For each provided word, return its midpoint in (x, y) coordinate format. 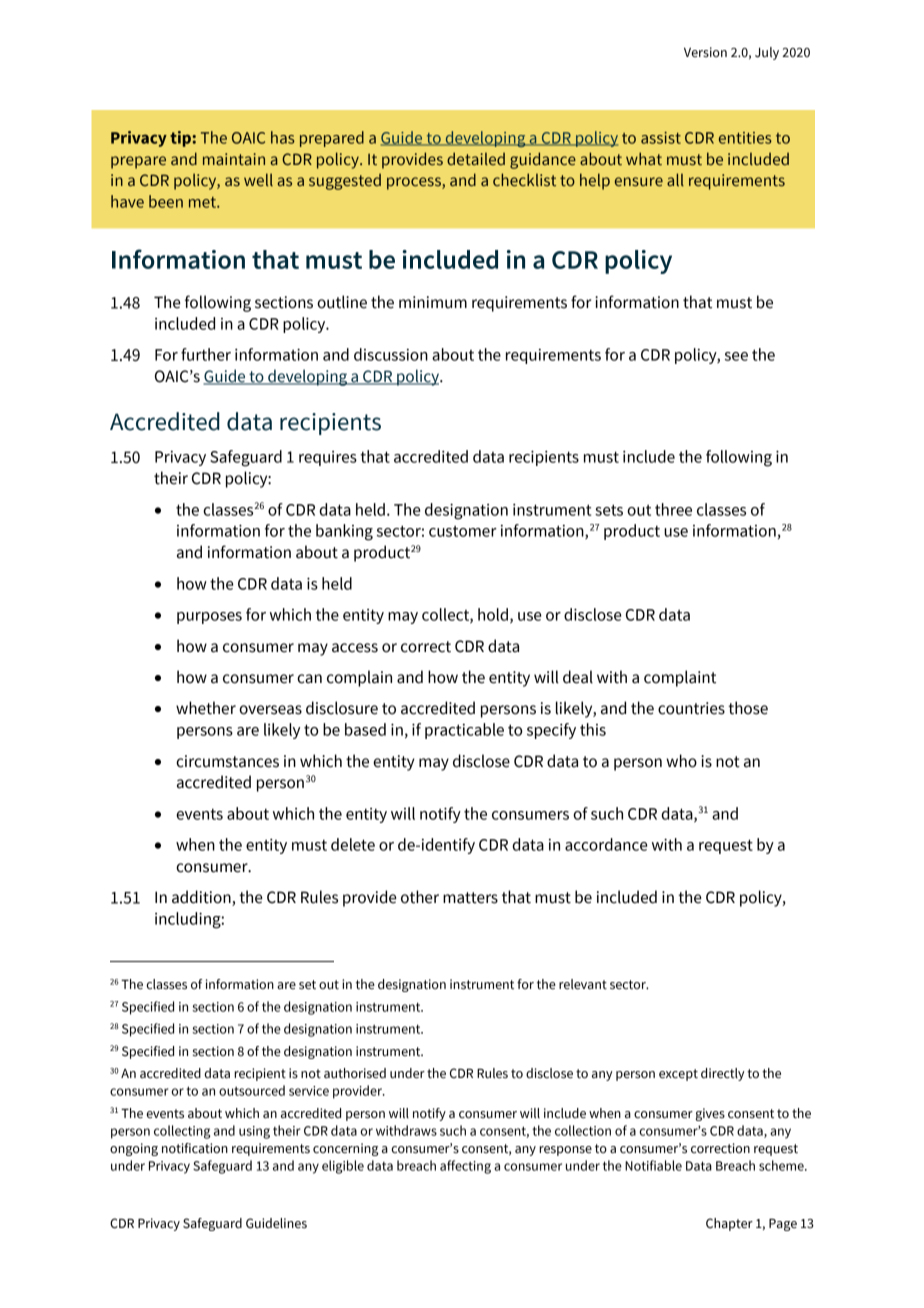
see (736, 356)
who (681, 761)
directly (723, 1074)
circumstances (227, 761)
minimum (433, 302)
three (673, 509)
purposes (209, 618)
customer (463, 531)
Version (705, 52)
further (206, 354)
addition (202, 898)
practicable (464, 731)
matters (470, 898)
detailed (476, 158)
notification (195, 1148)
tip (181, 139)
